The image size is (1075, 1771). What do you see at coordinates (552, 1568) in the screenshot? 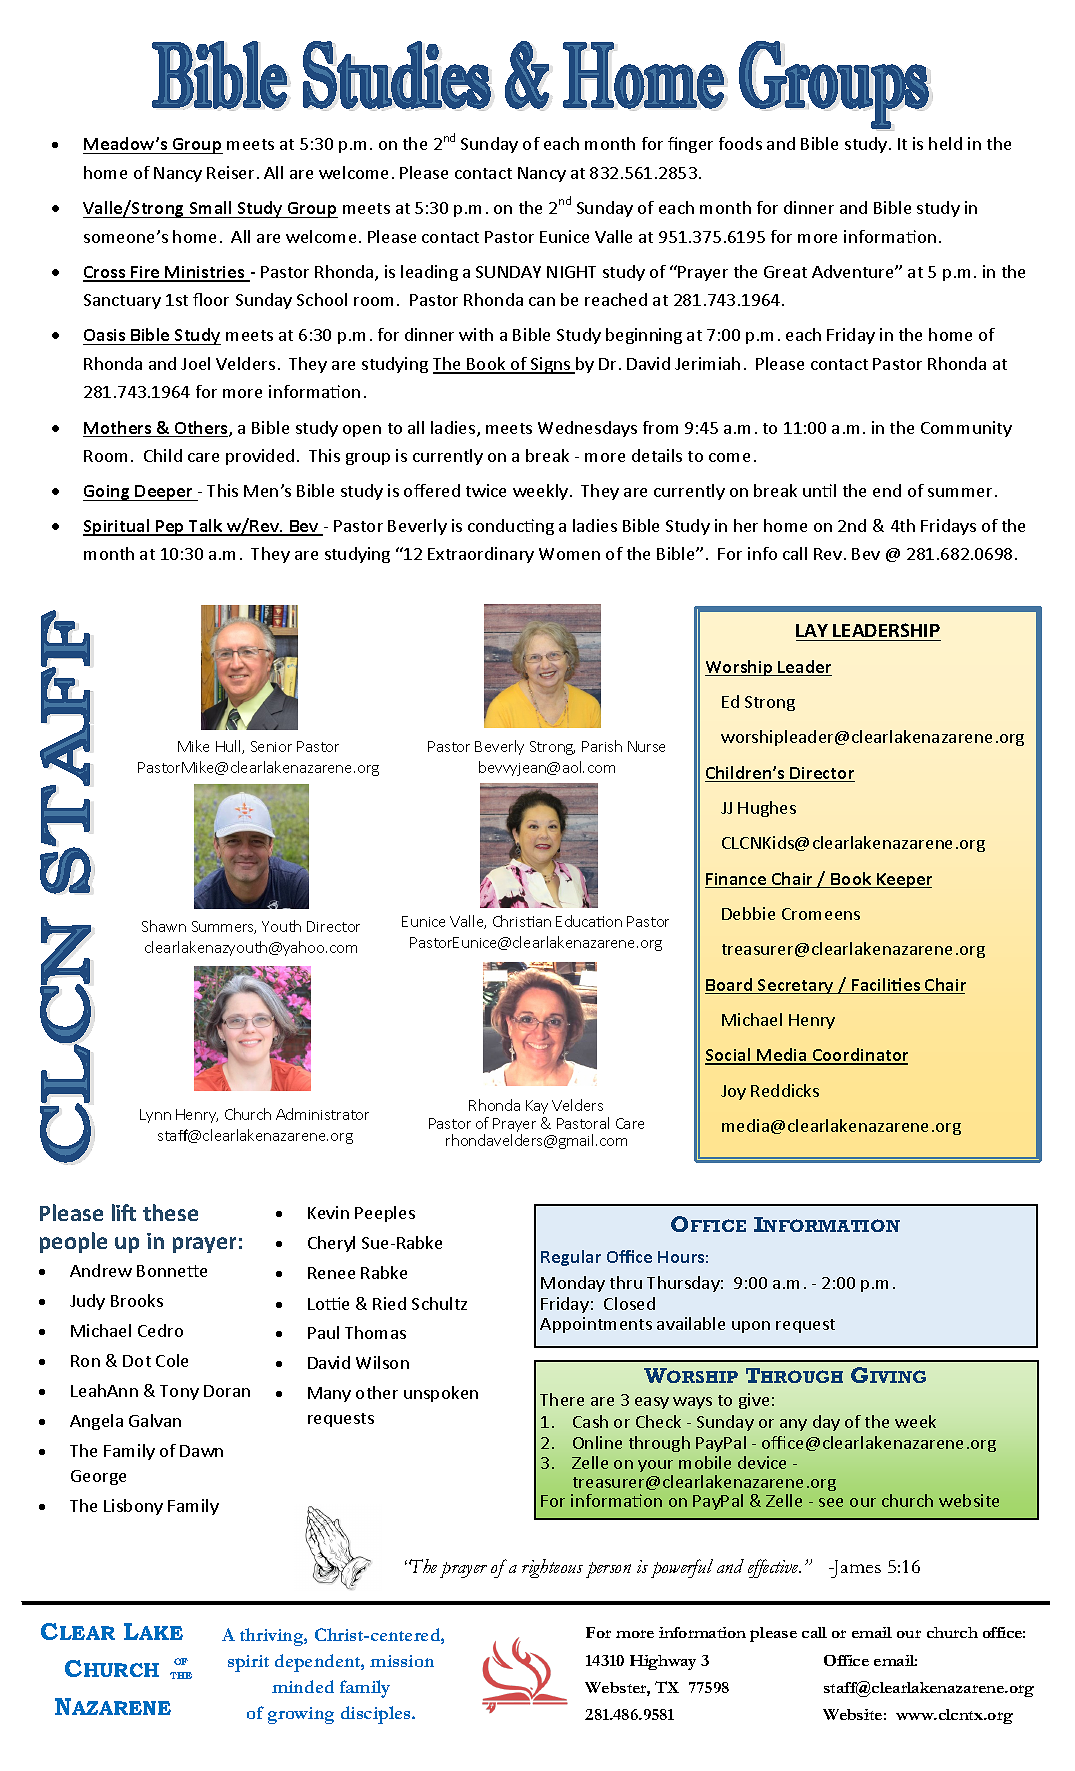
I see `righteous` at bounding box center [552, 1568].
